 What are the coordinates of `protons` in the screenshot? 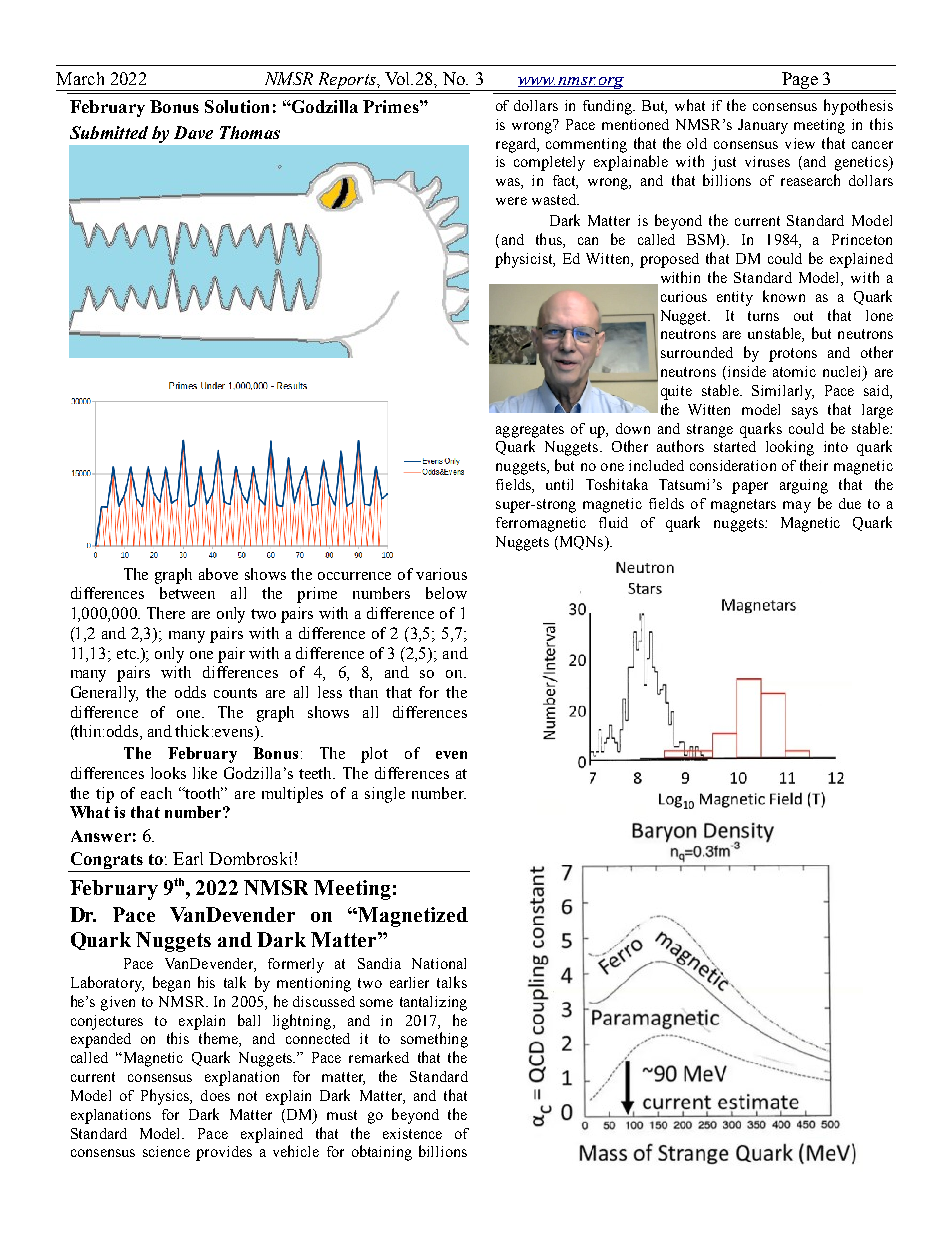 It's located at (793, 355).
